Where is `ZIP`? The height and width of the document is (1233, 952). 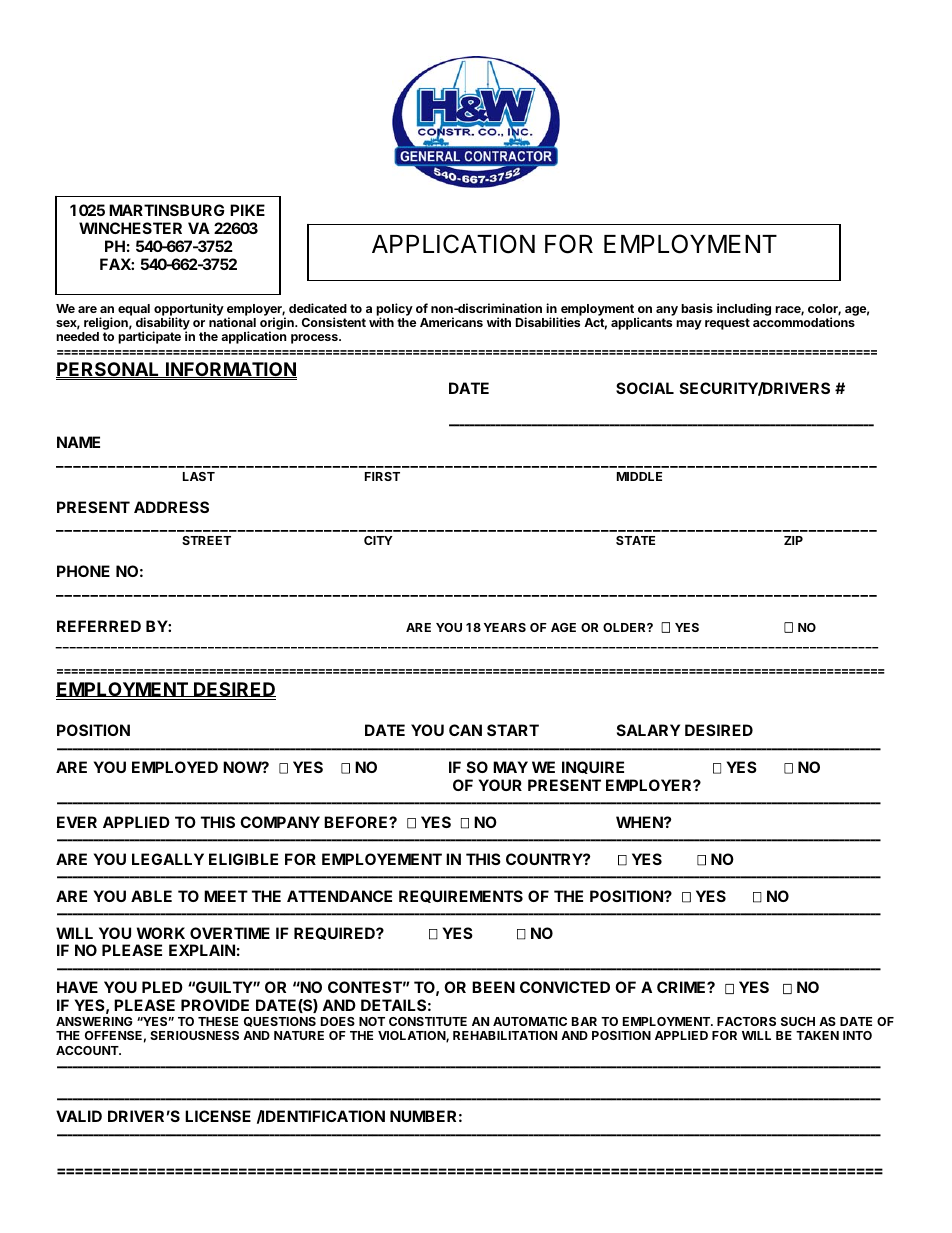 ZIP is located at coordinates (793, 540).
